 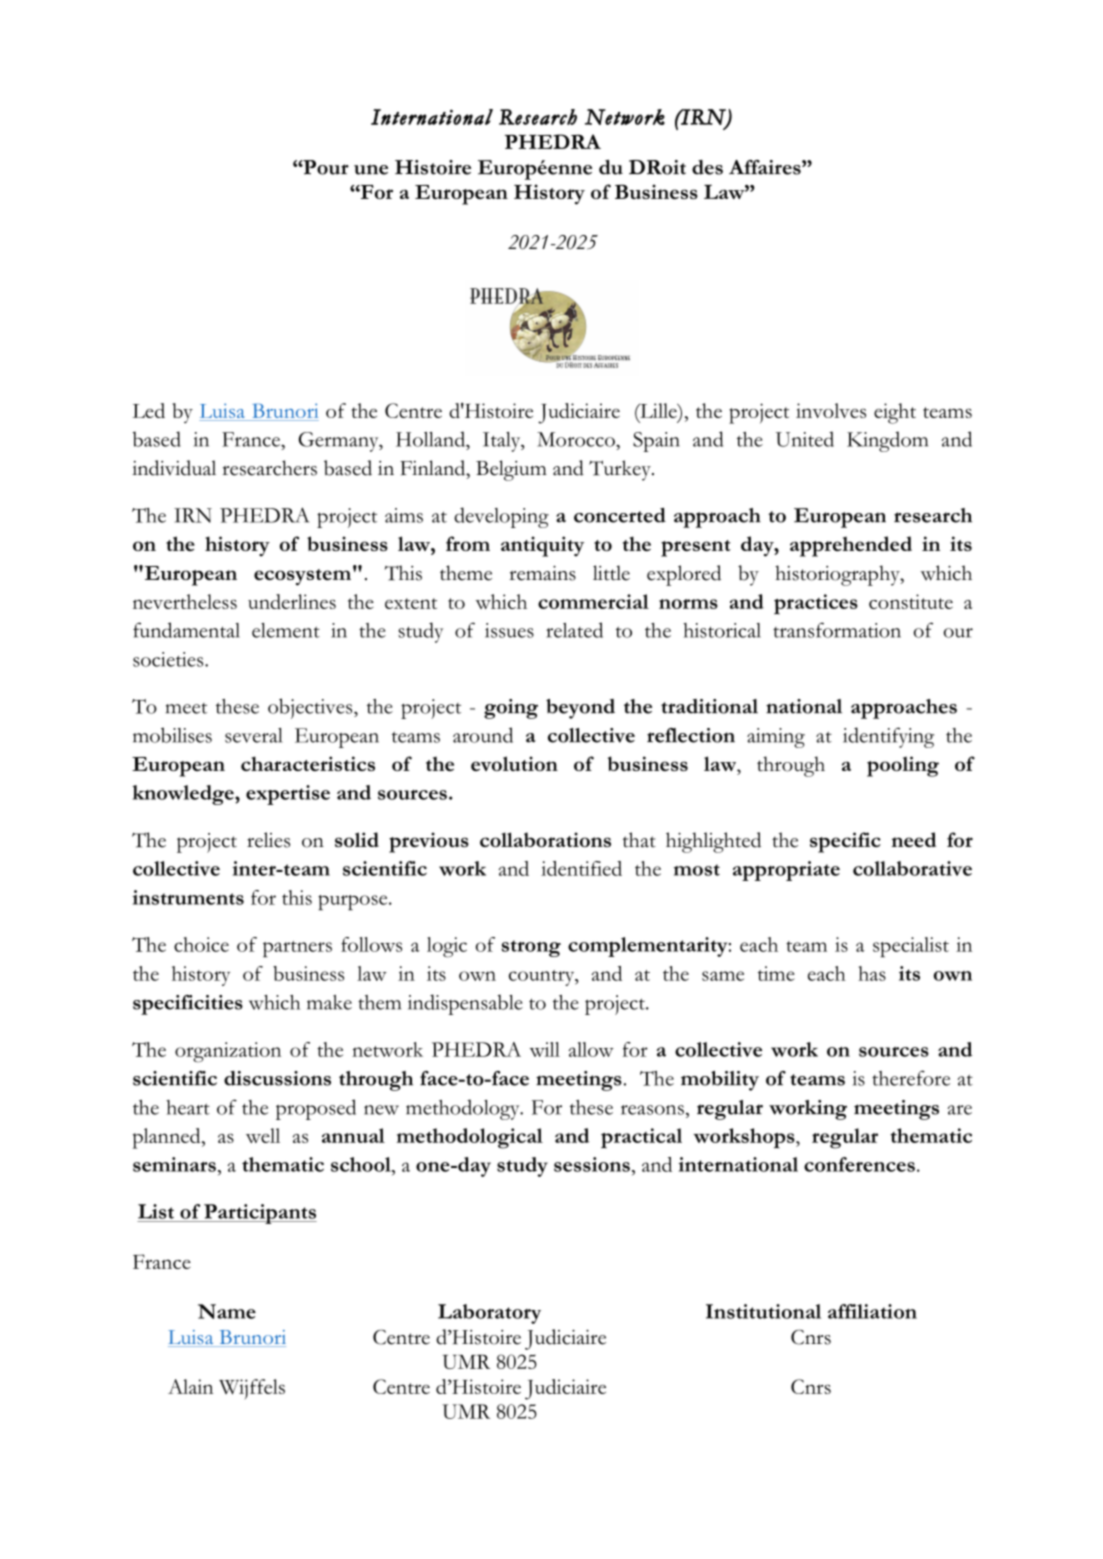 I want to click on remains, so click(x=542, y=573).
